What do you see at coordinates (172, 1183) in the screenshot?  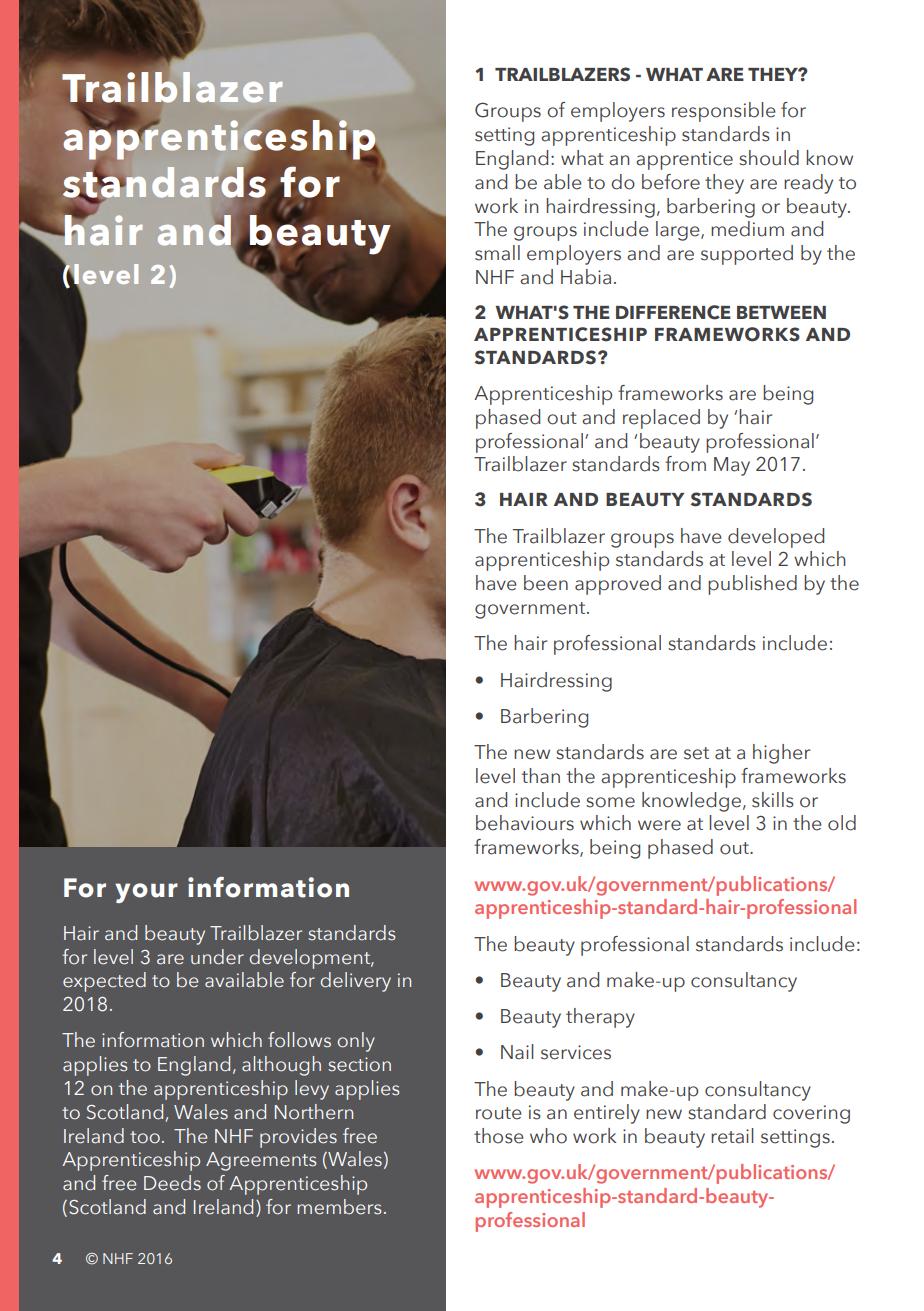 I see `Deeds` at bounding box center [172, 1183].
